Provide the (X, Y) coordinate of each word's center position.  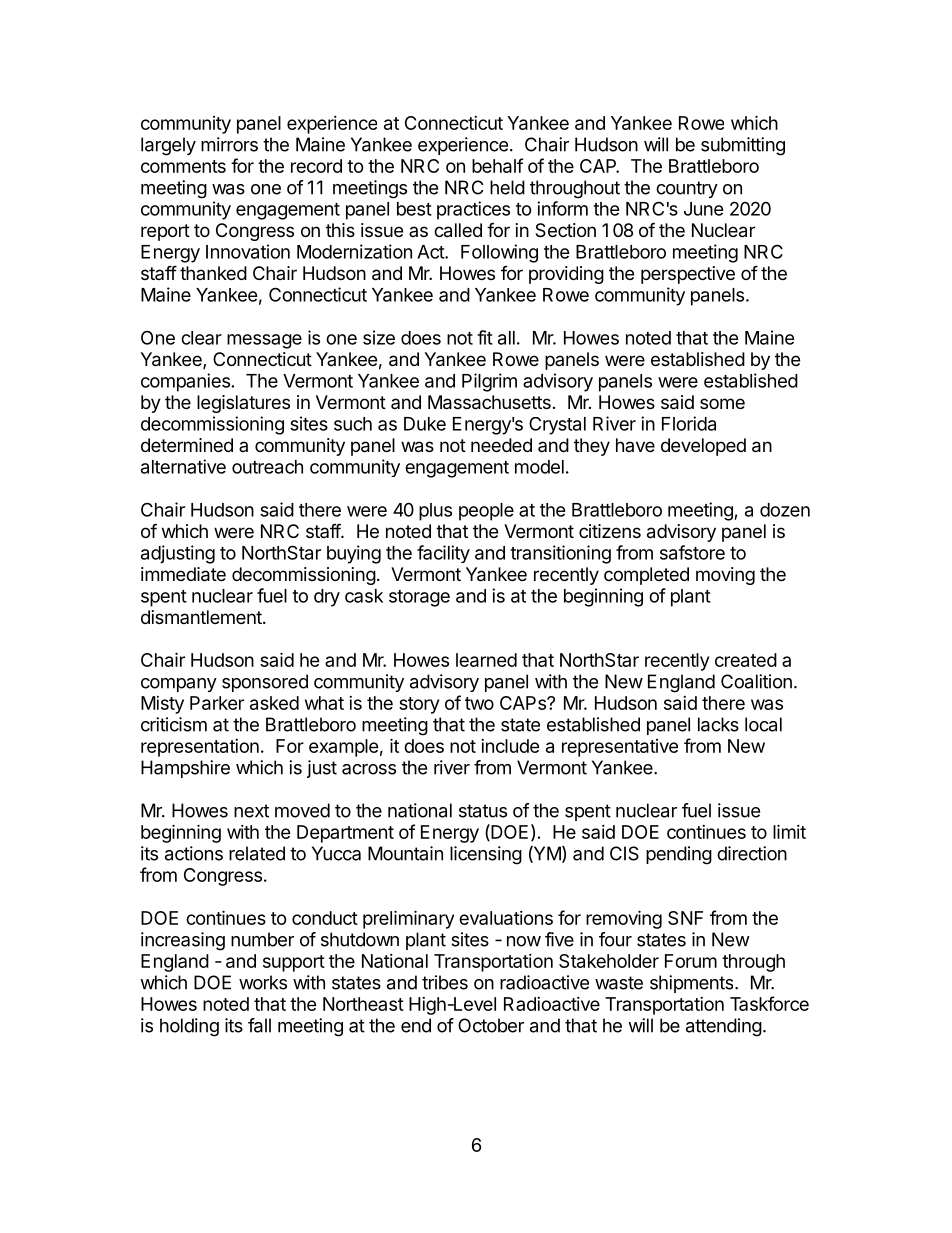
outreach (267, 467)
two (479, 703)
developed (703, 447)
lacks (718, 724)
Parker (217, 703)
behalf (497, 165)
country (687, 189)
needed (501, 445)
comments (183, 166)
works (263, 982)
